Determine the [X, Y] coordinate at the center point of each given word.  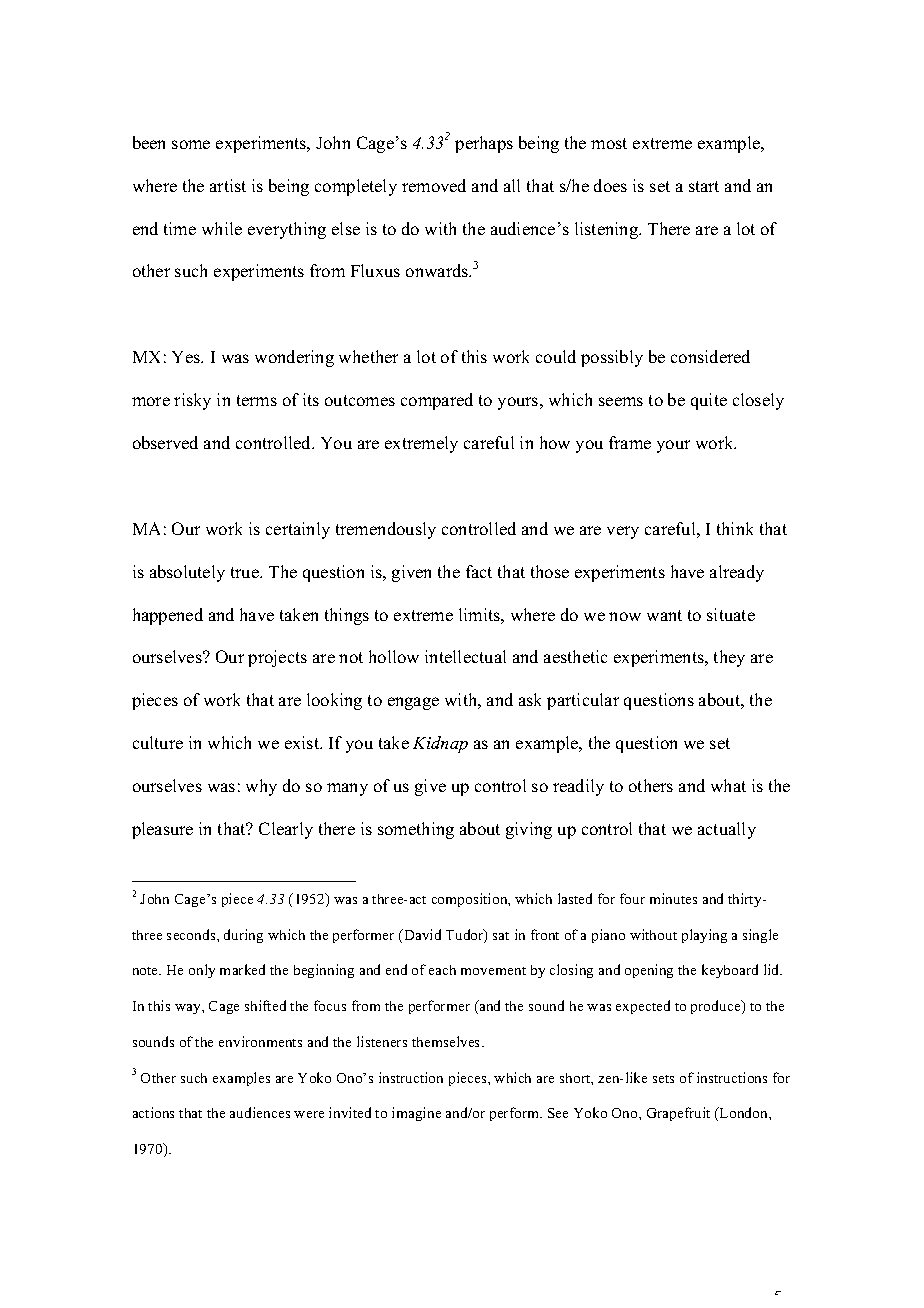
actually [727, 830]
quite [709, 401]
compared [437, 401]
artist [228, 185]
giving [529, 830]
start [704, 186]
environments [260, 1041]
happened [168, 616]
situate [731, 614]
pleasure [162, 830]
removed [434, 185]
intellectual [465, 656]
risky [192, 401]
